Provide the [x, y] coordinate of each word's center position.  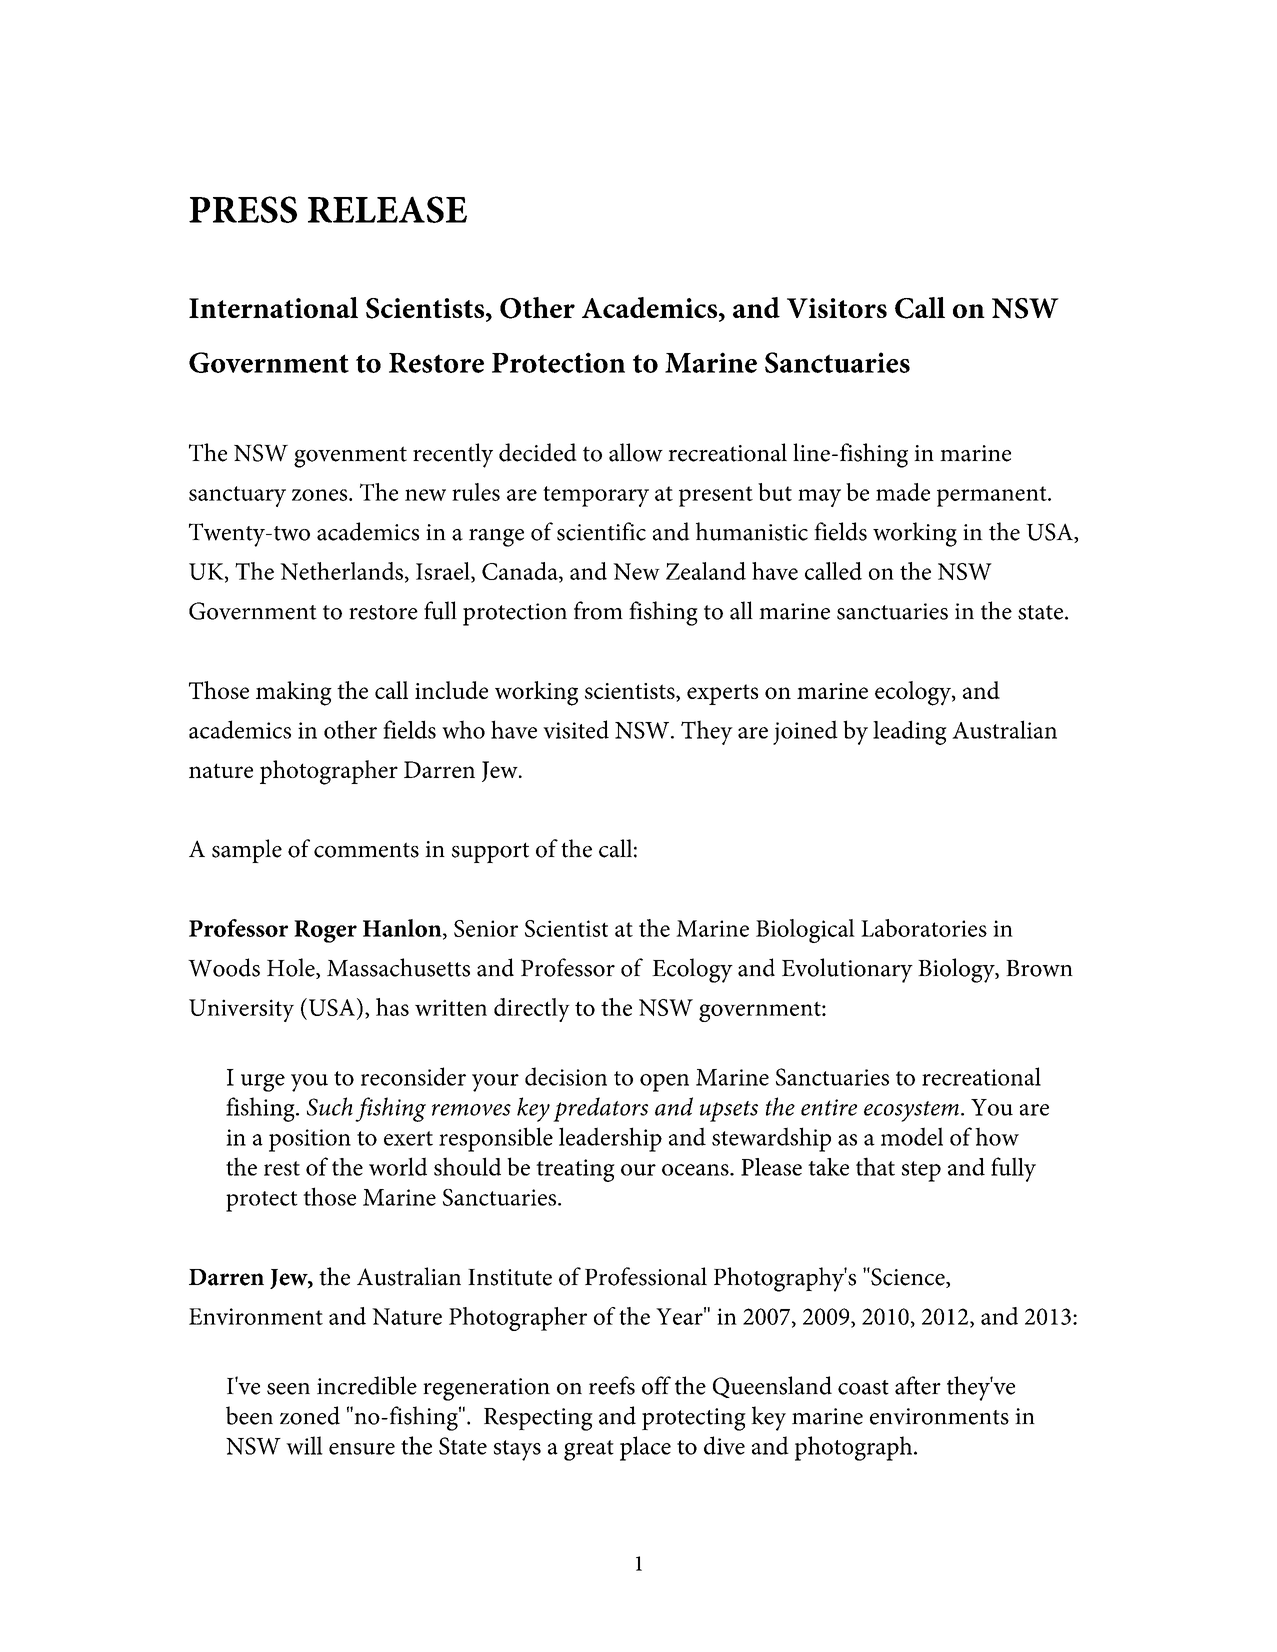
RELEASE [387, 209]
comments [366, 850]
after [918, 1385]
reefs [612, 1385]
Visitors [837, 308]
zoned [310, 1415]
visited [576, 729]
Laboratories [924, 928]
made [903, 492]
